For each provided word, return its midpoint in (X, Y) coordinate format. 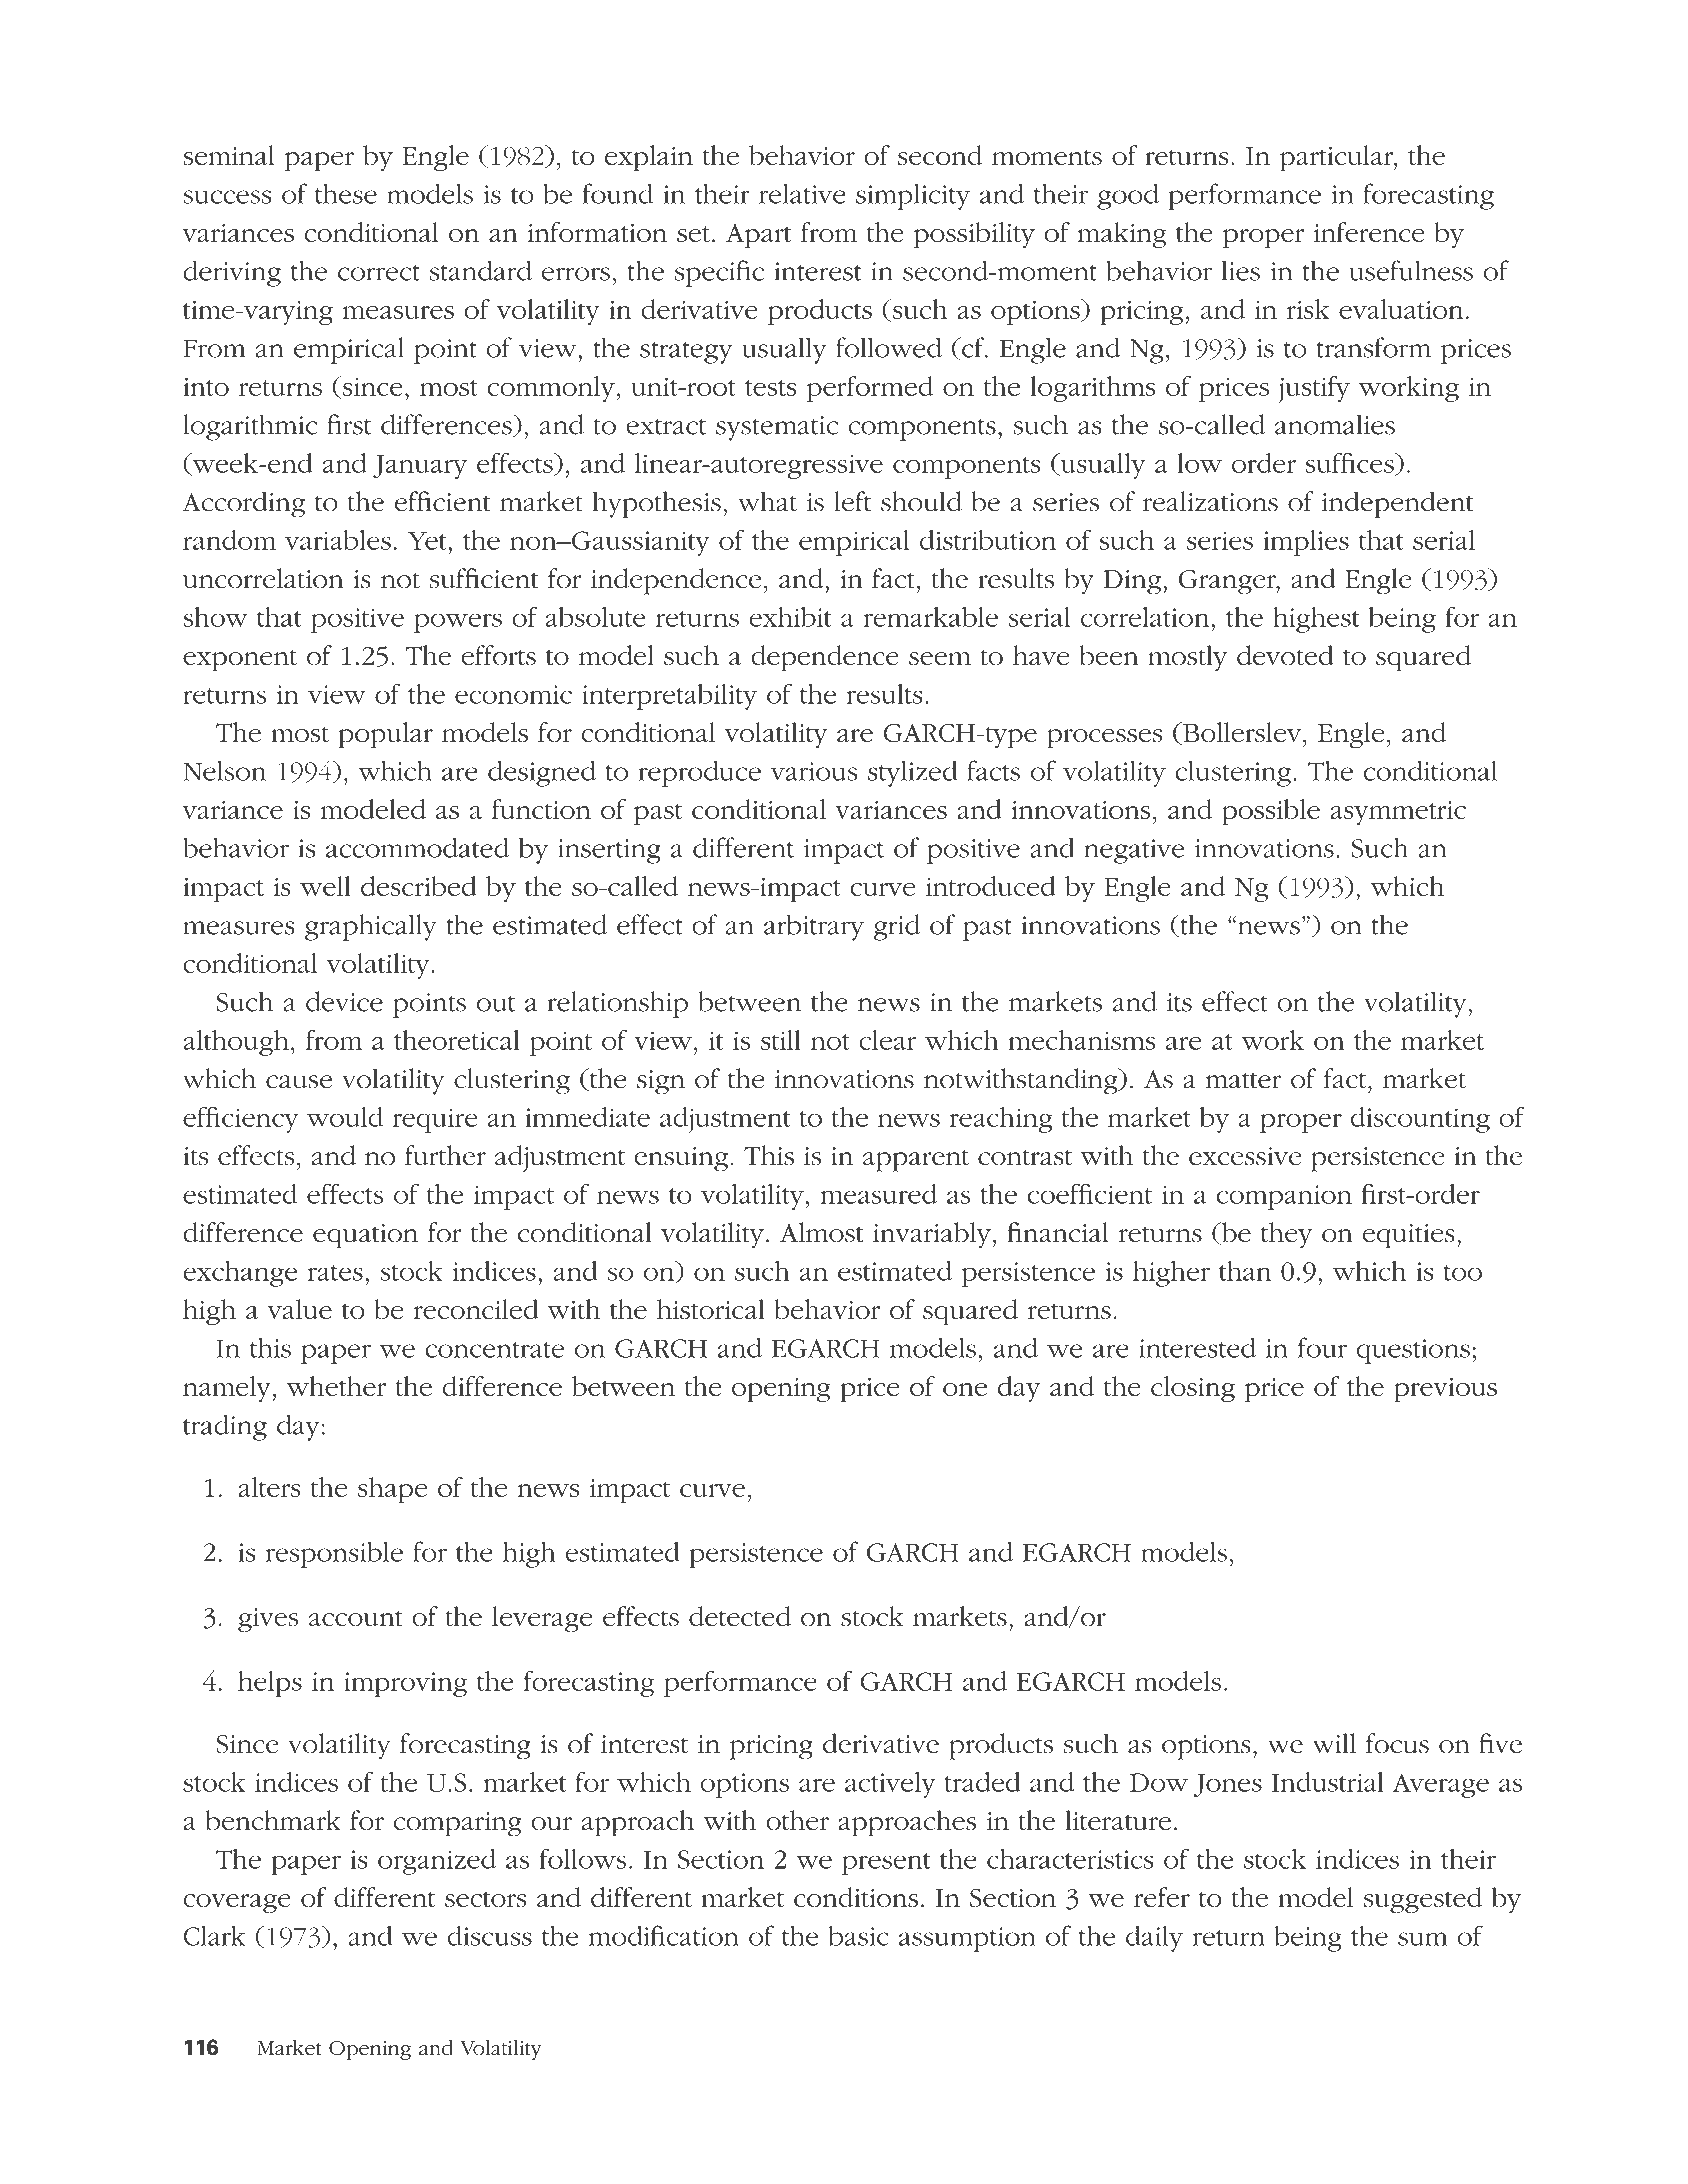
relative (802, 193)
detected (740, 1616)
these (346, 193)
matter (1243, 1080)
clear (887, 1040)
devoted (1285, 655)
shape (392, 1490)
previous (1445, 1390)
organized (437, 1861)
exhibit (790, 617)
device (344, 1001)
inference (1369, 232)
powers (458, 623)
